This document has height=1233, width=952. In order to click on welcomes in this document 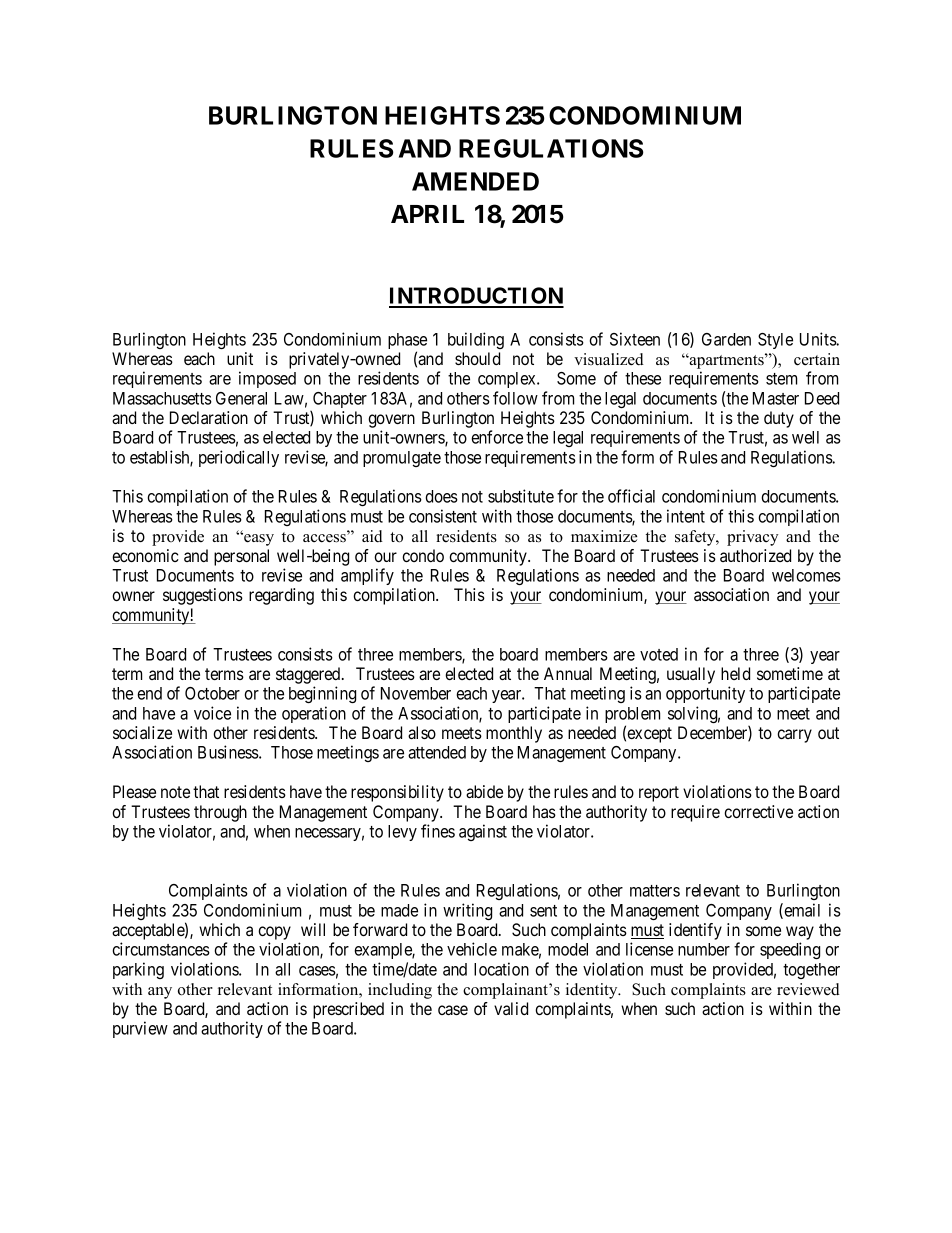, I will do `click(806, 575)`.
